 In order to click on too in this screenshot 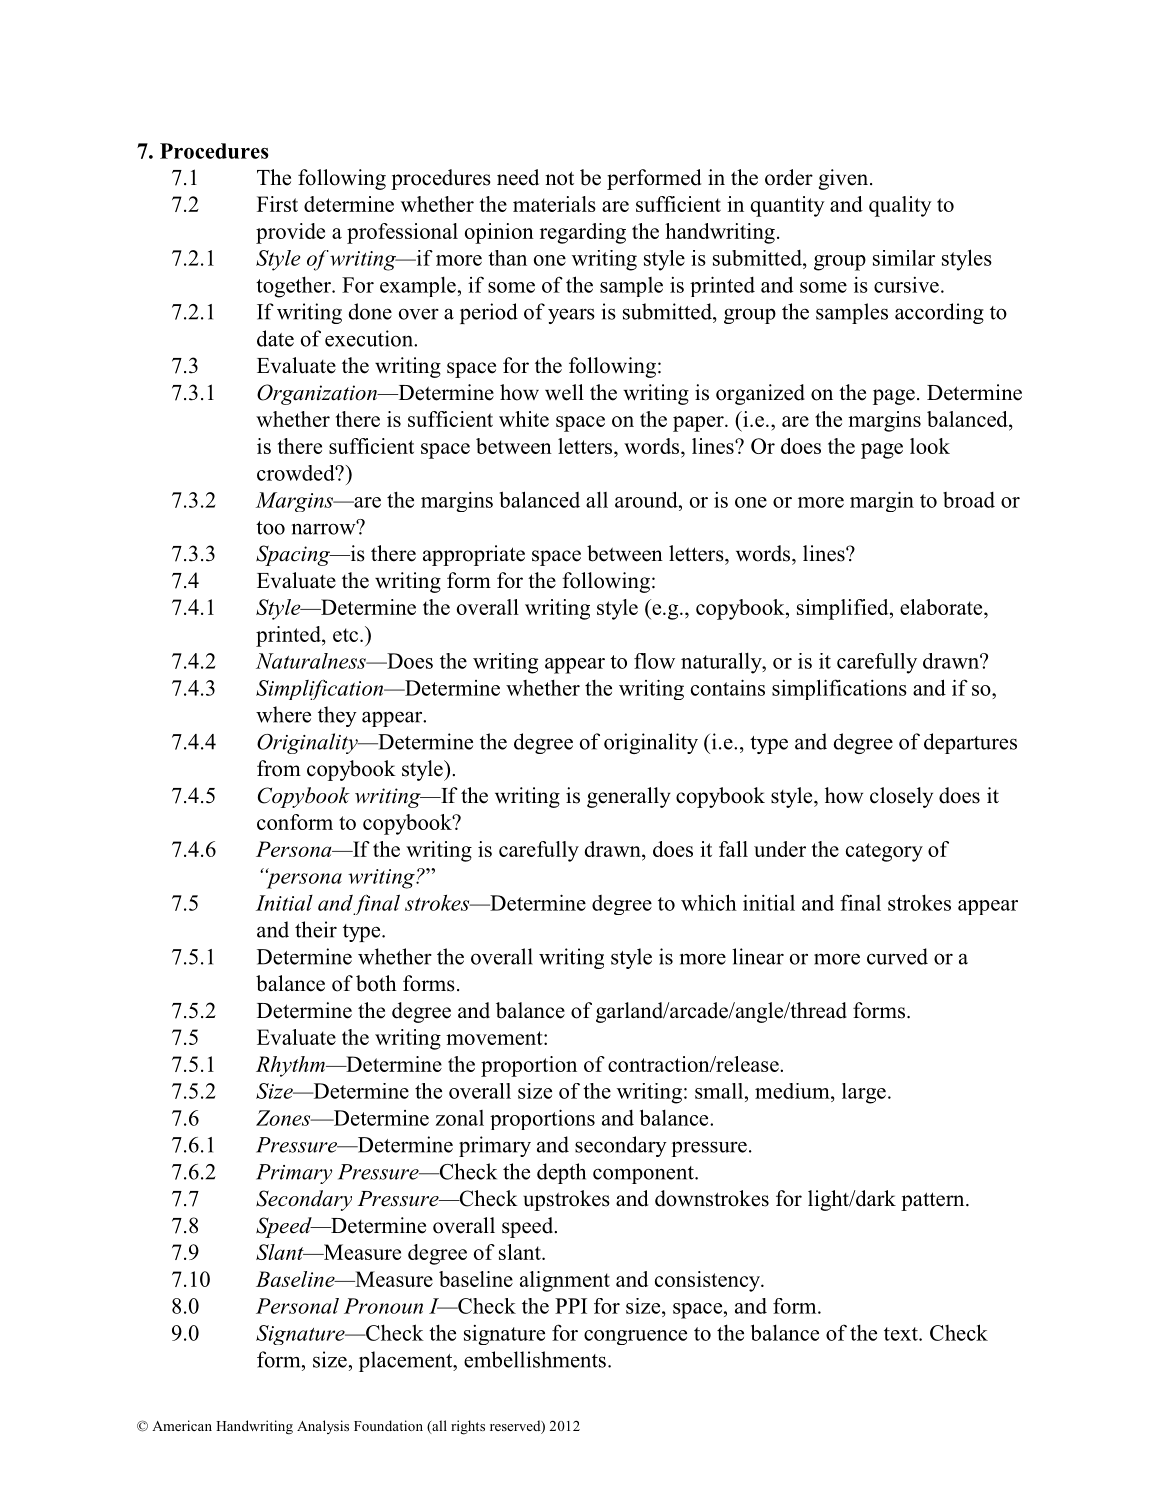, I will do `click(270, 528)`.
